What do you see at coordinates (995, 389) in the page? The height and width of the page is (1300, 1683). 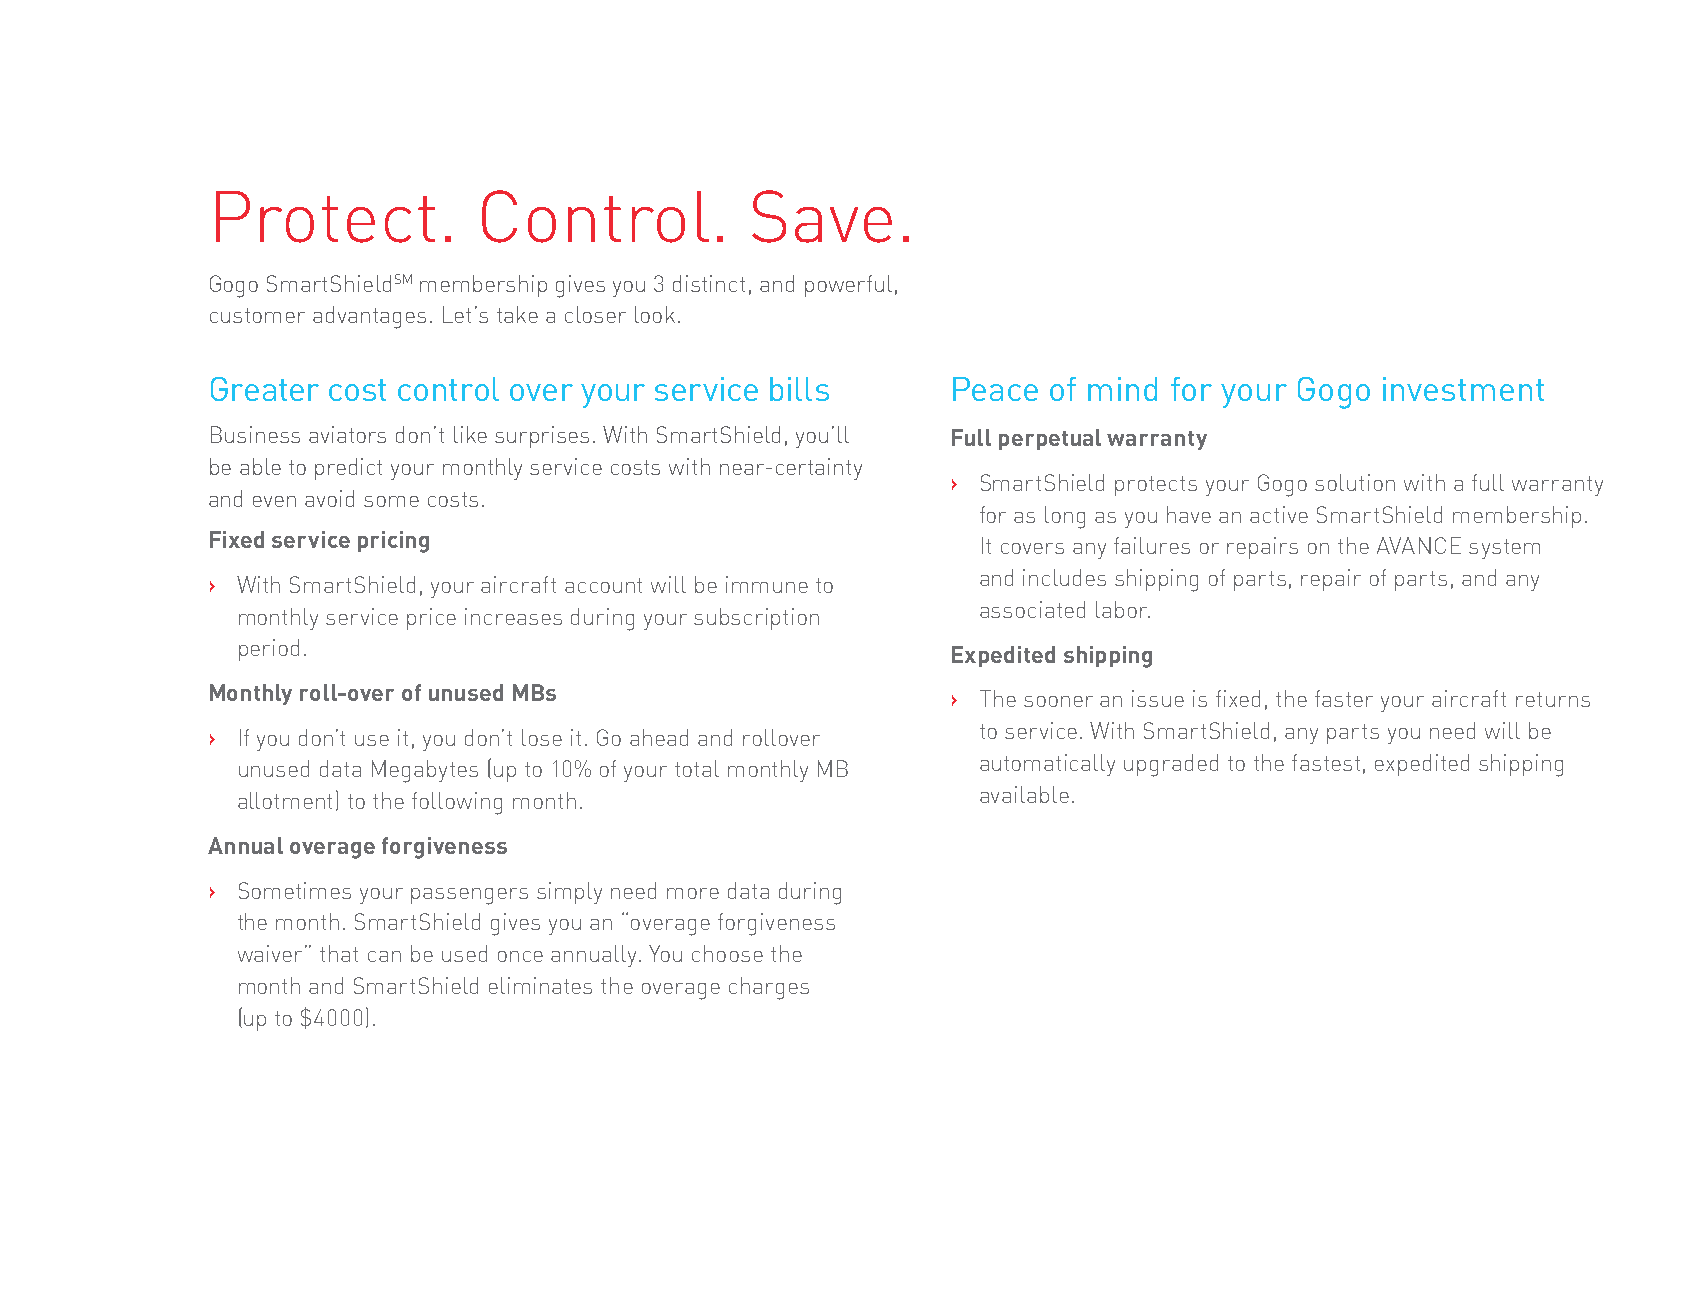 I see `Peace` at bounding box center [995, 389].
